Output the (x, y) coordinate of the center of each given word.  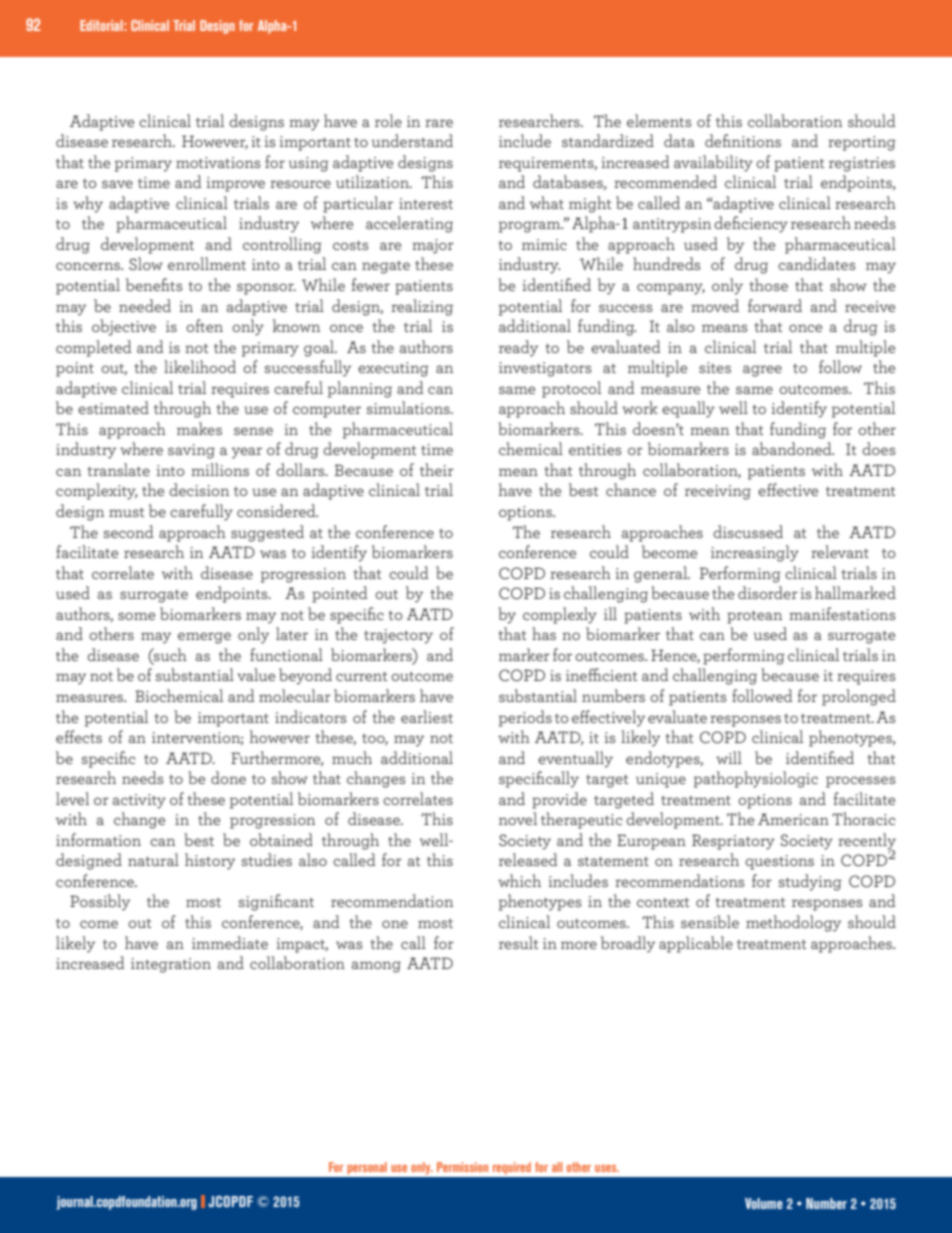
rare (439, 123)
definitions (743, 140)
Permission (462, 1167)
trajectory (398, 636)
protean (754, 617)
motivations (218, 162)
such (169, 654)
